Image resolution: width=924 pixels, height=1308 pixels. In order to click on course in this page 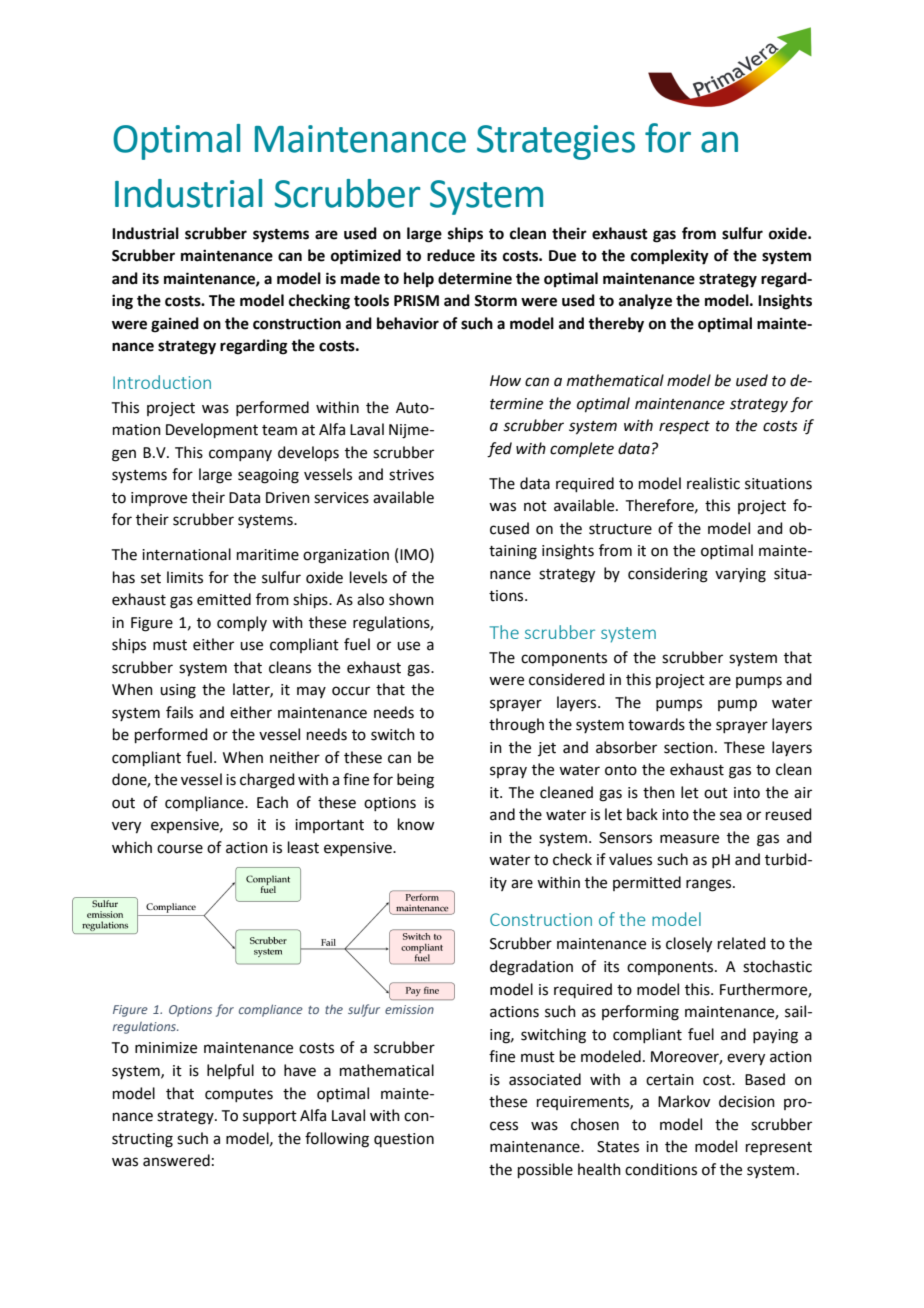, I will do `click(180, 849)`.
